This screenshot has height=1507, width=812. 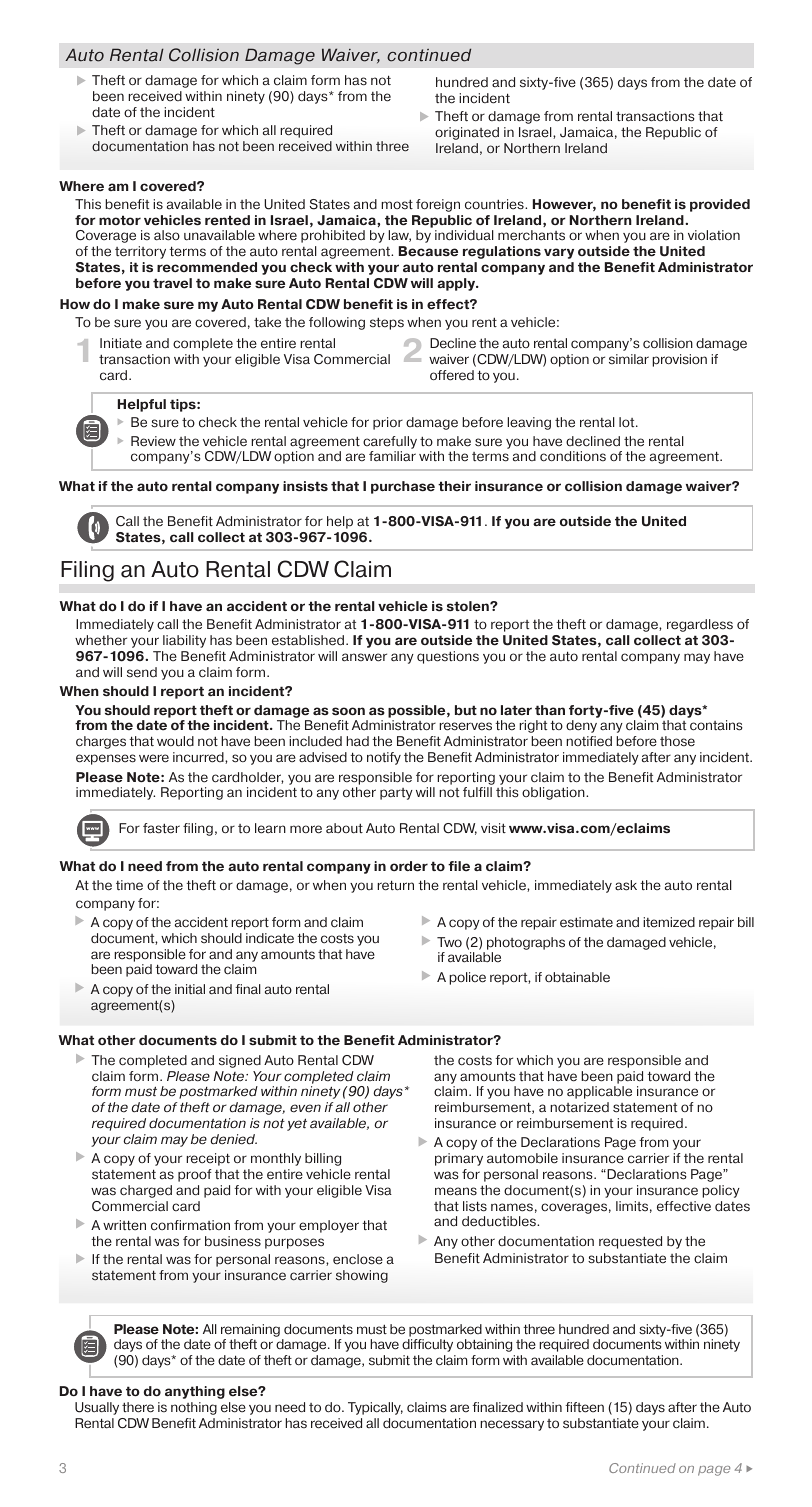 I want to click on anything, so click(x=195, y=1392).
